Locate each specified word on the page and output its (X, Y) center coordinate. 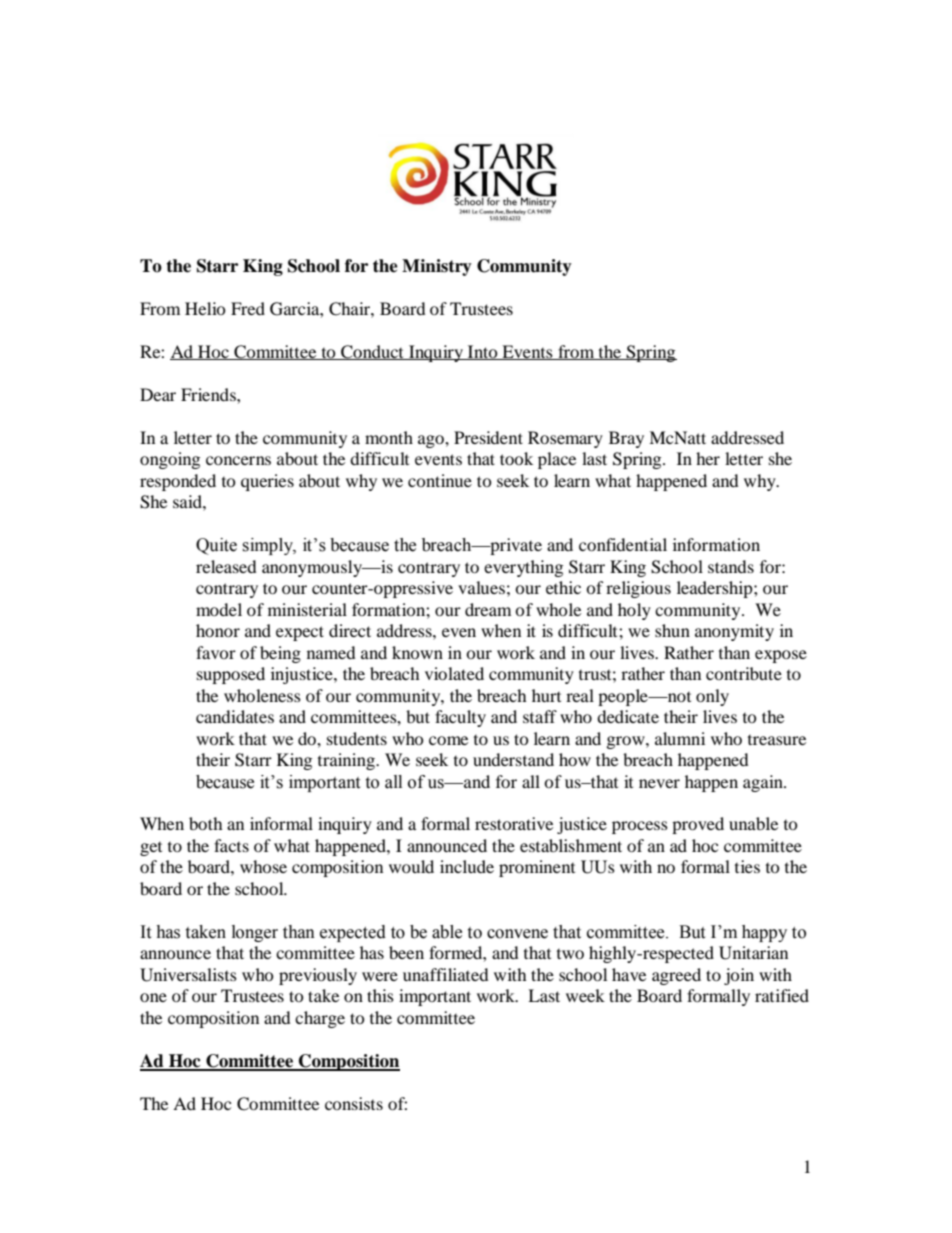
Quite (216, 546)
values (481, 587)
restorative (514, 823)
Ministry (437, 267)
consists (354, 1103)
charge (320, 1019)
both (206, 823)
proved (698, 825)
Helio (205, 308)
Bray (626, 439)
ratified (782, 995)
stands (731, 566)
